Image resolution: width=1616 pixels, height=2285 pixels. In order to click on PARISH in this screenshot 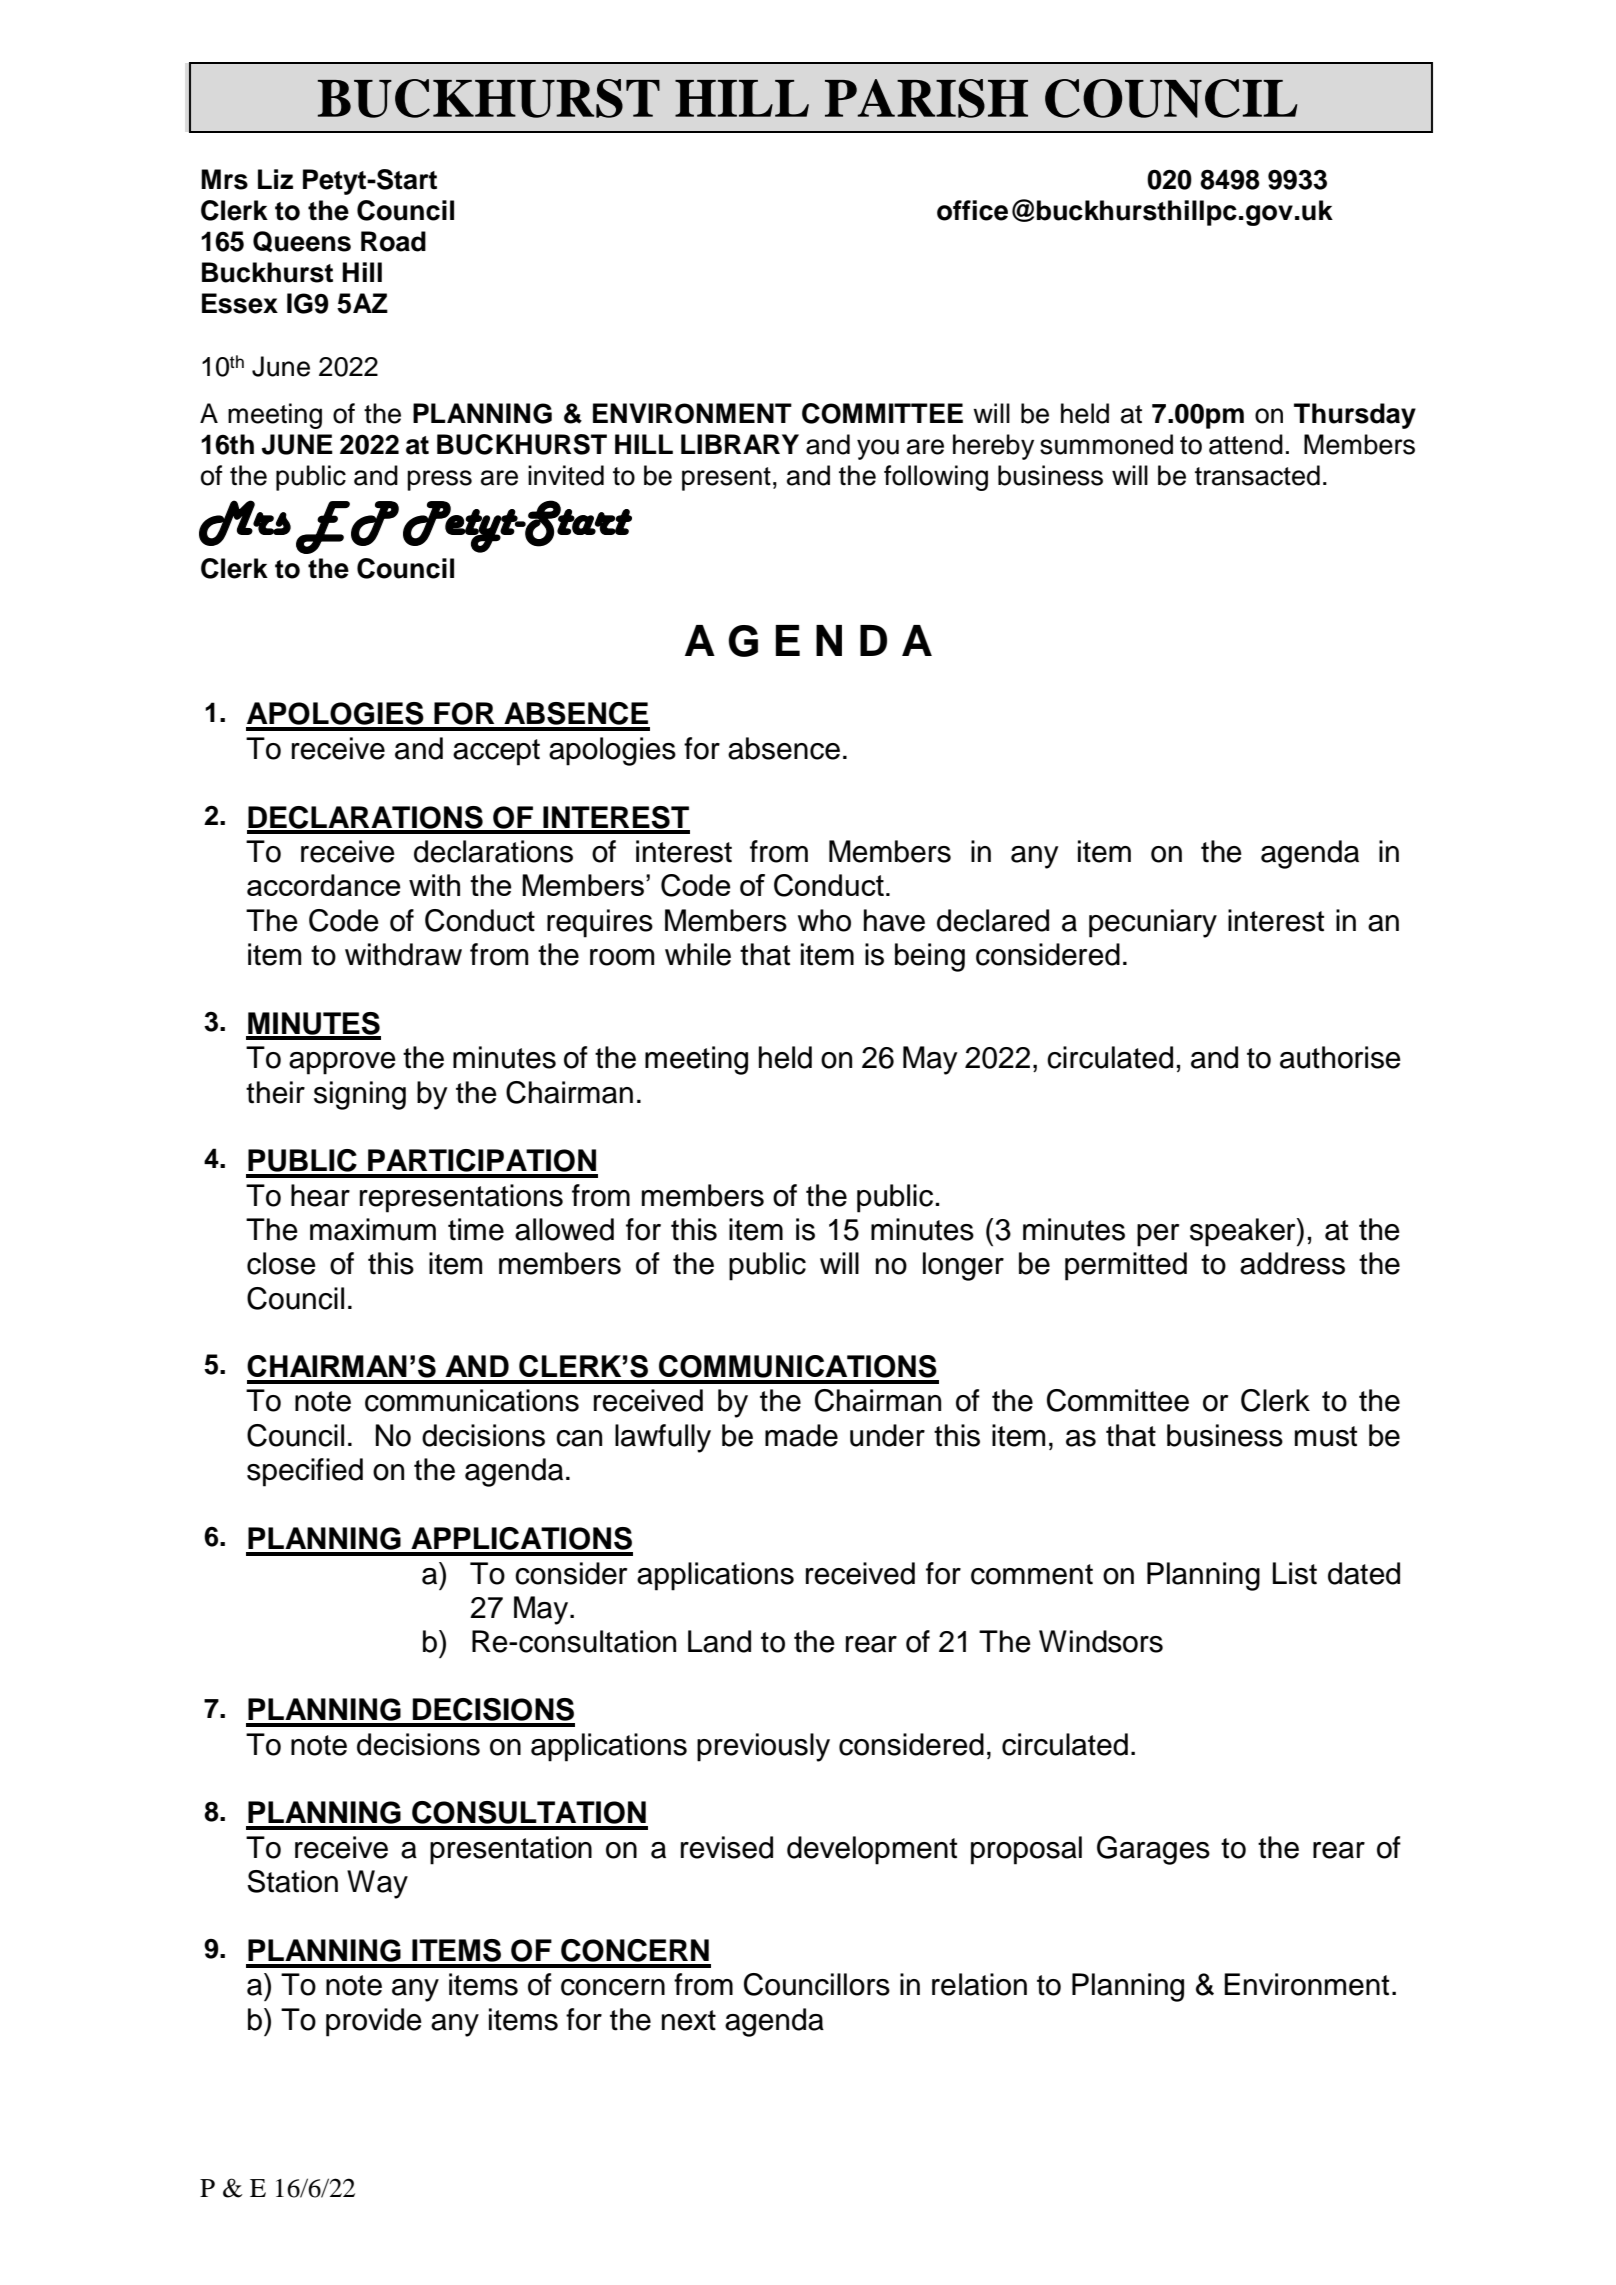, I will do `click(926, 98)`.
